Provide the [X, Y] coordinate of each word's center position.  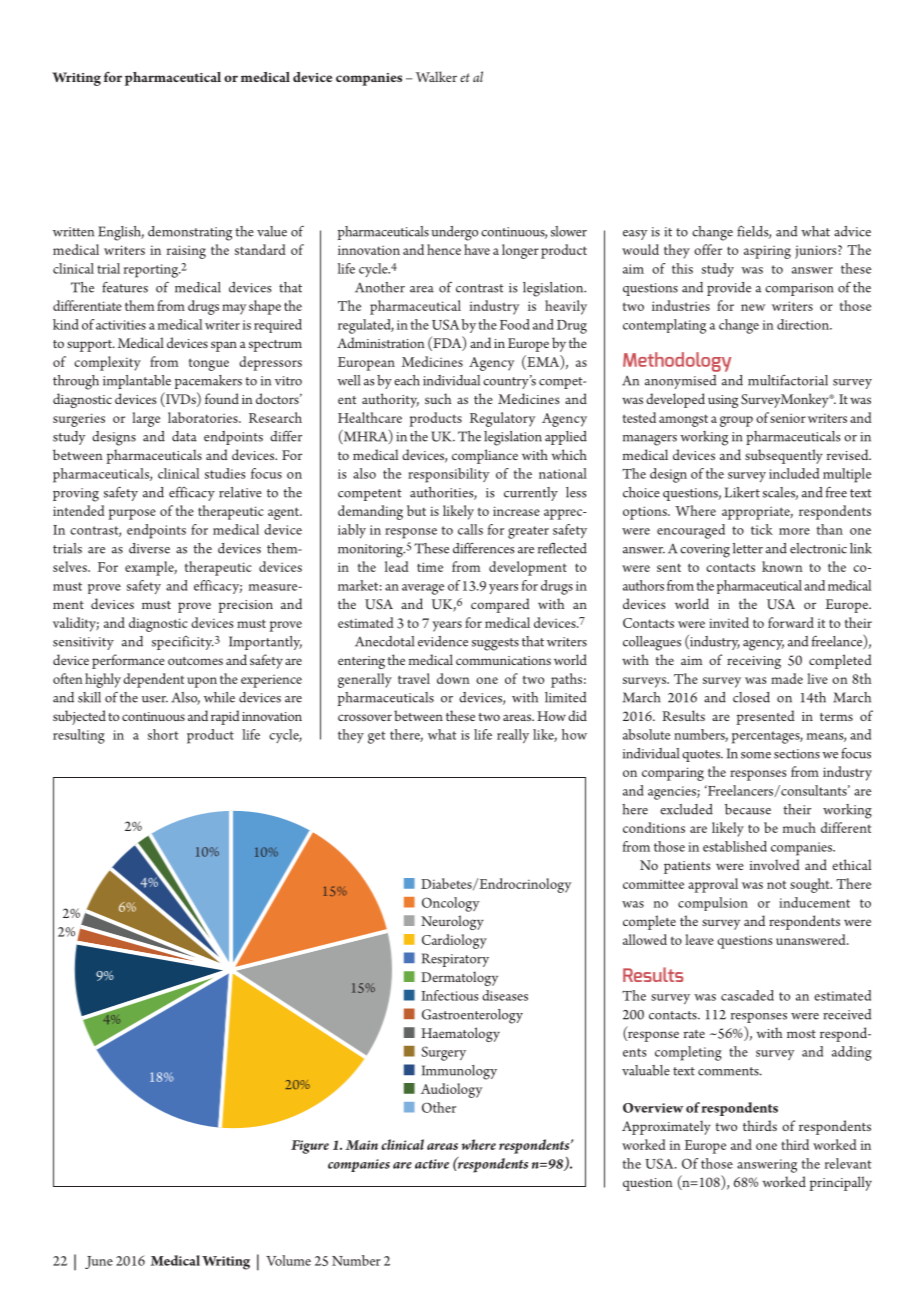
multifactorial [788, 380]
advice [852, 231]
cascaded [747, 995]
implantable [137, 382]
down [453, 678]
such [438, 398]
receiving [754, 662]
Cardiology [454, 941]
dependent [153, 680]
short [163, 734]
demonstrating [190, 233]
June [99, 1262]
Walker [436, 76]
